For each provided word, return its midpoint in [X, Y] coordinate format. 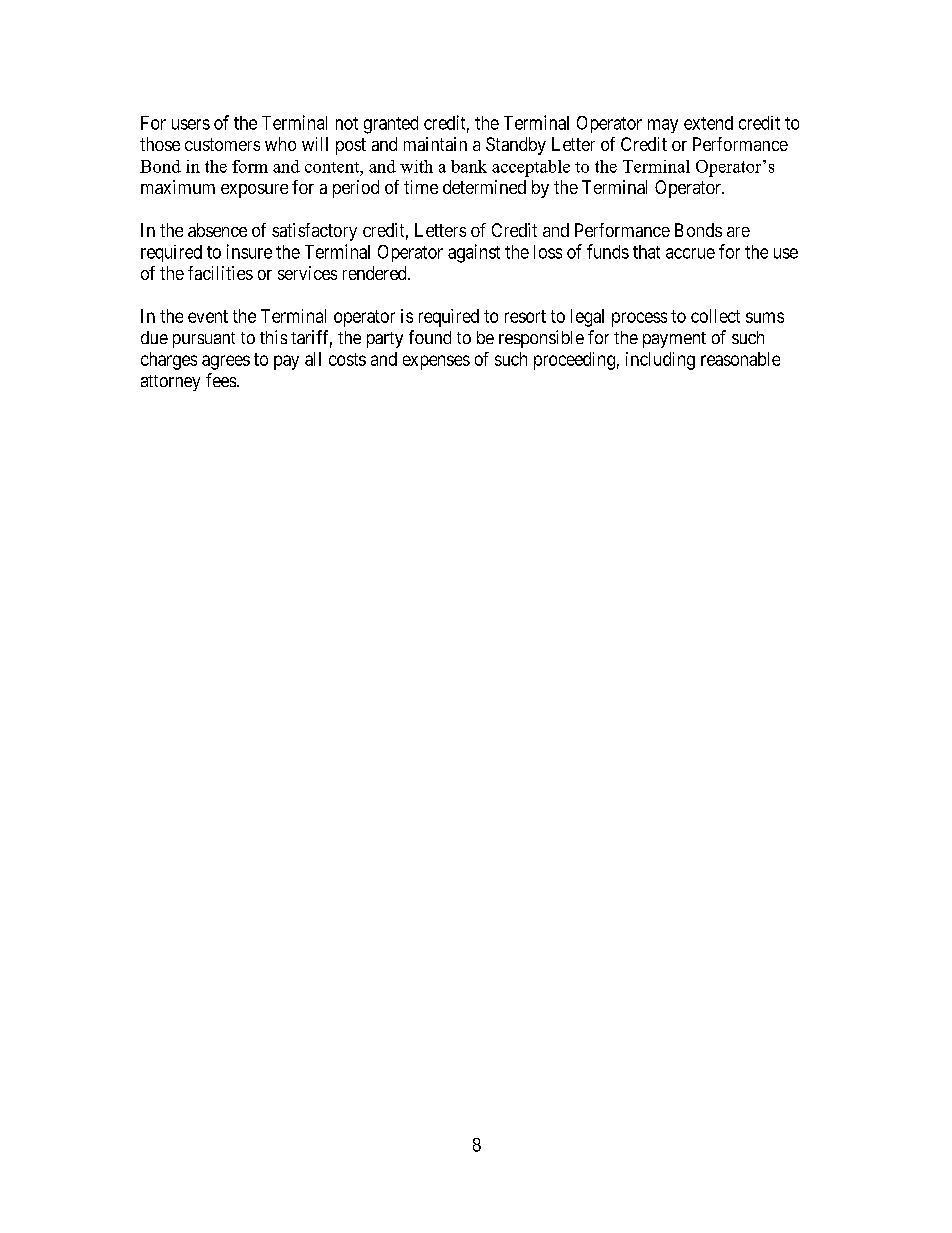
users [191, 124]
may [663, 126]
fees [221, 380]
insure [249, 251]
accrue [690, 253]
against [474, 253]
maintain [435, 144]
